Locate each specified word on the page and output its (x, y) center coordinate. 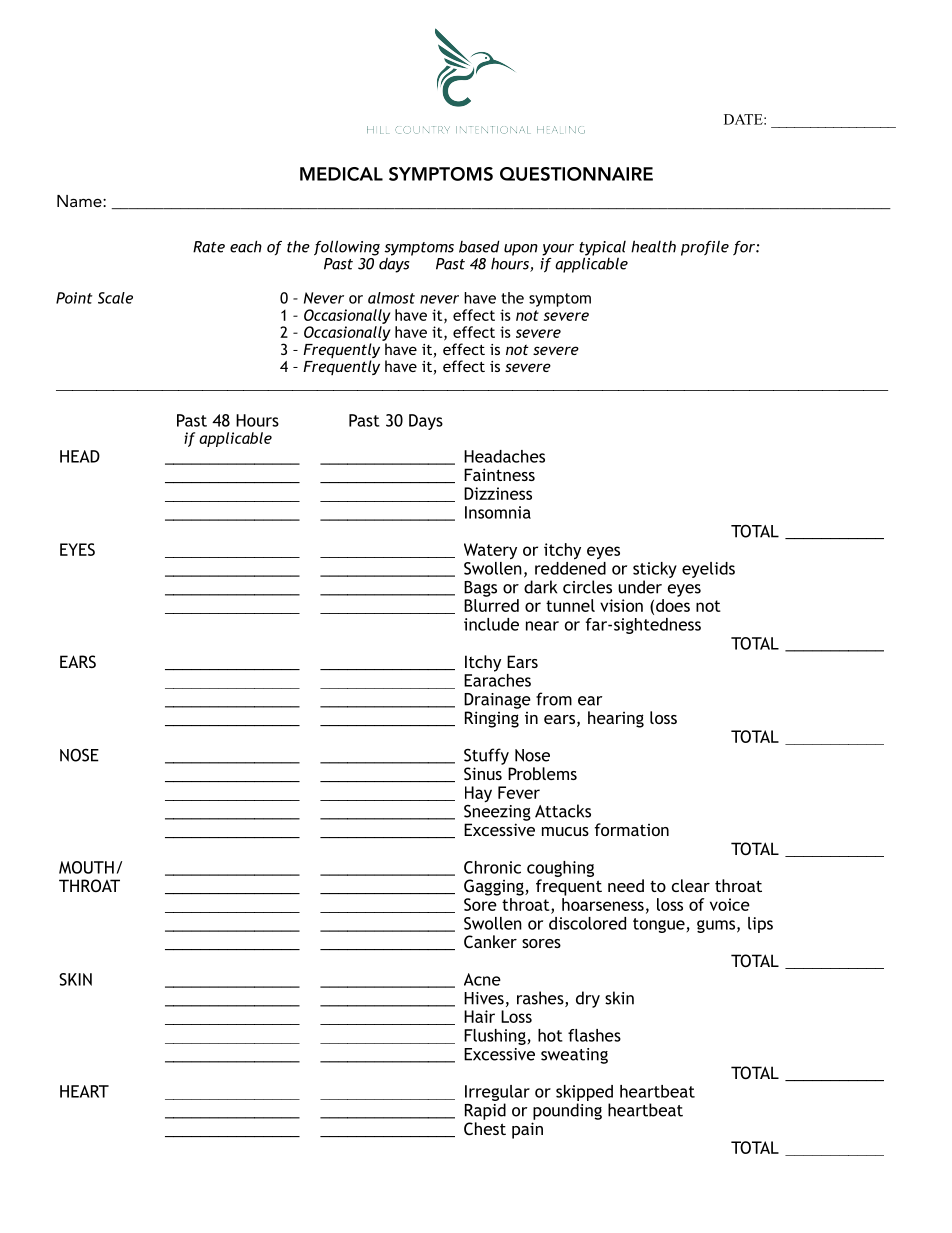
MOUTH (86, 867)
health (653, 246)
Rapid (485, 1111)
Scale (115, 298)
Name (80, 201)
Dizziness (498, 493)
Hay (478, 794)
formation (631, 829)
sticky (655, 570)
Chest (485, 1128)
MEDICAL (341, 174)
